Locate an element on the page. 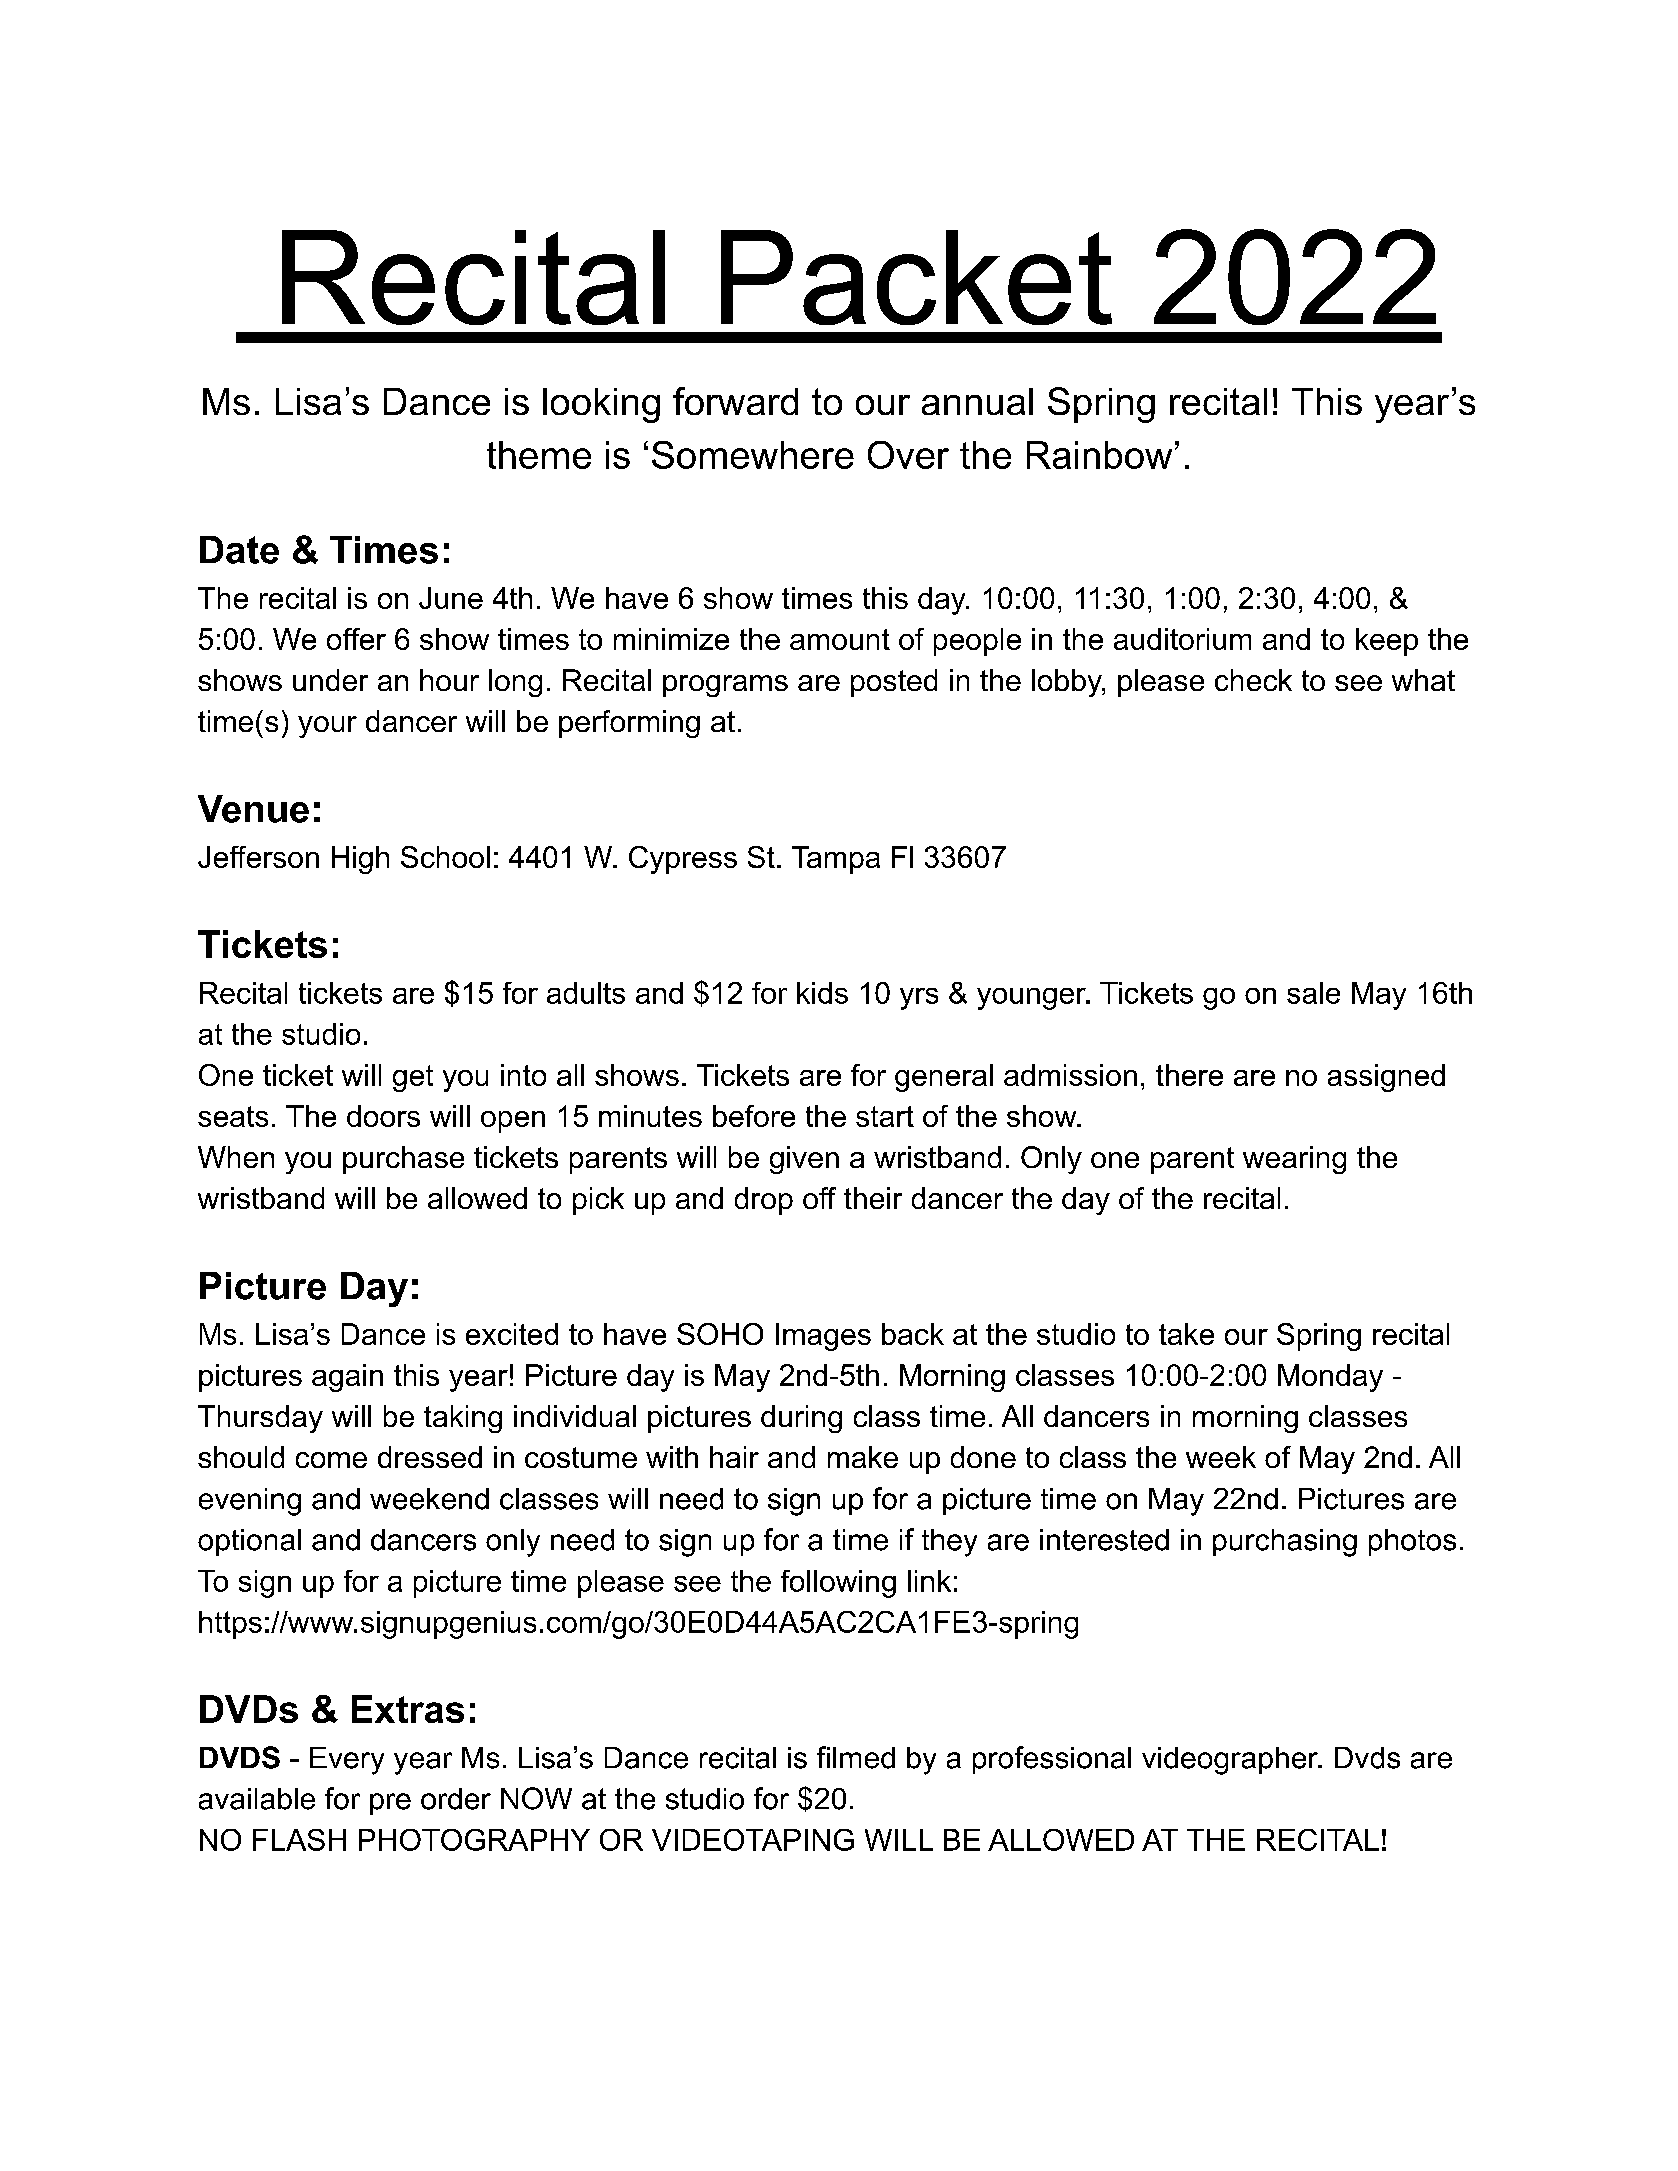  under is located at coordinates (330, 680).
